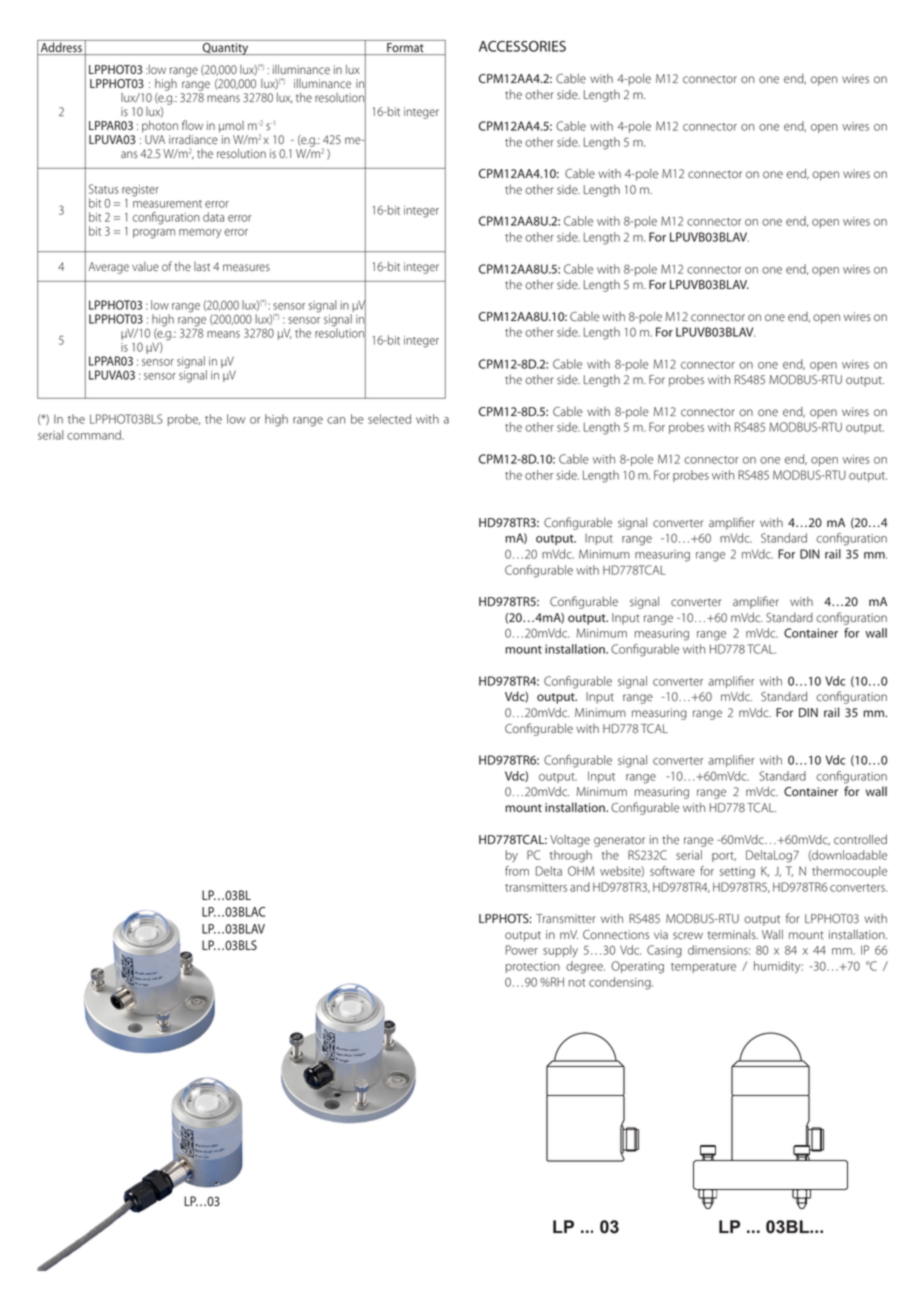 The width and height of the image is (924, 1308). I want to click on protection, so click(533, 967).
